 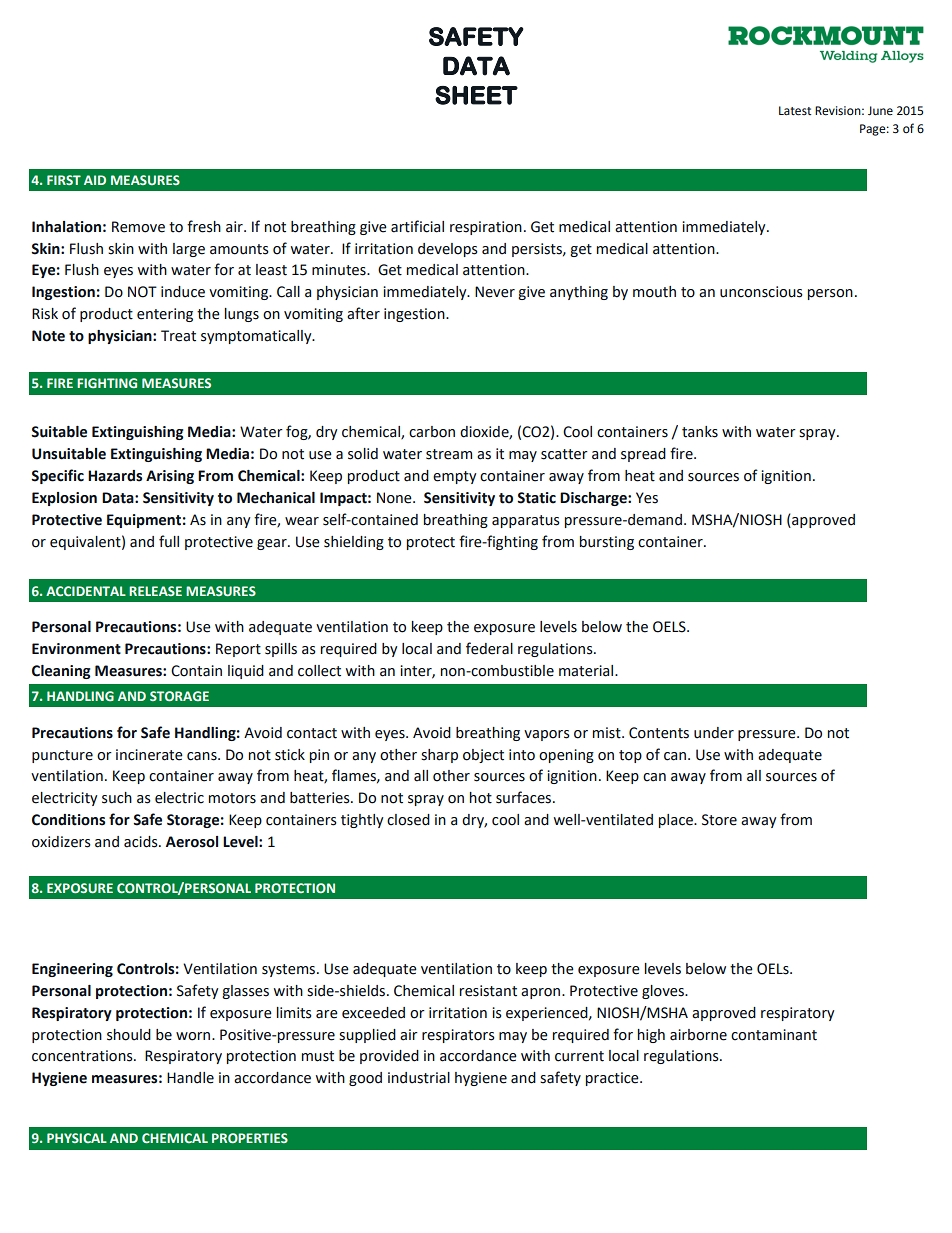 I want to click on Handle, so click(x=190, y=1078).
